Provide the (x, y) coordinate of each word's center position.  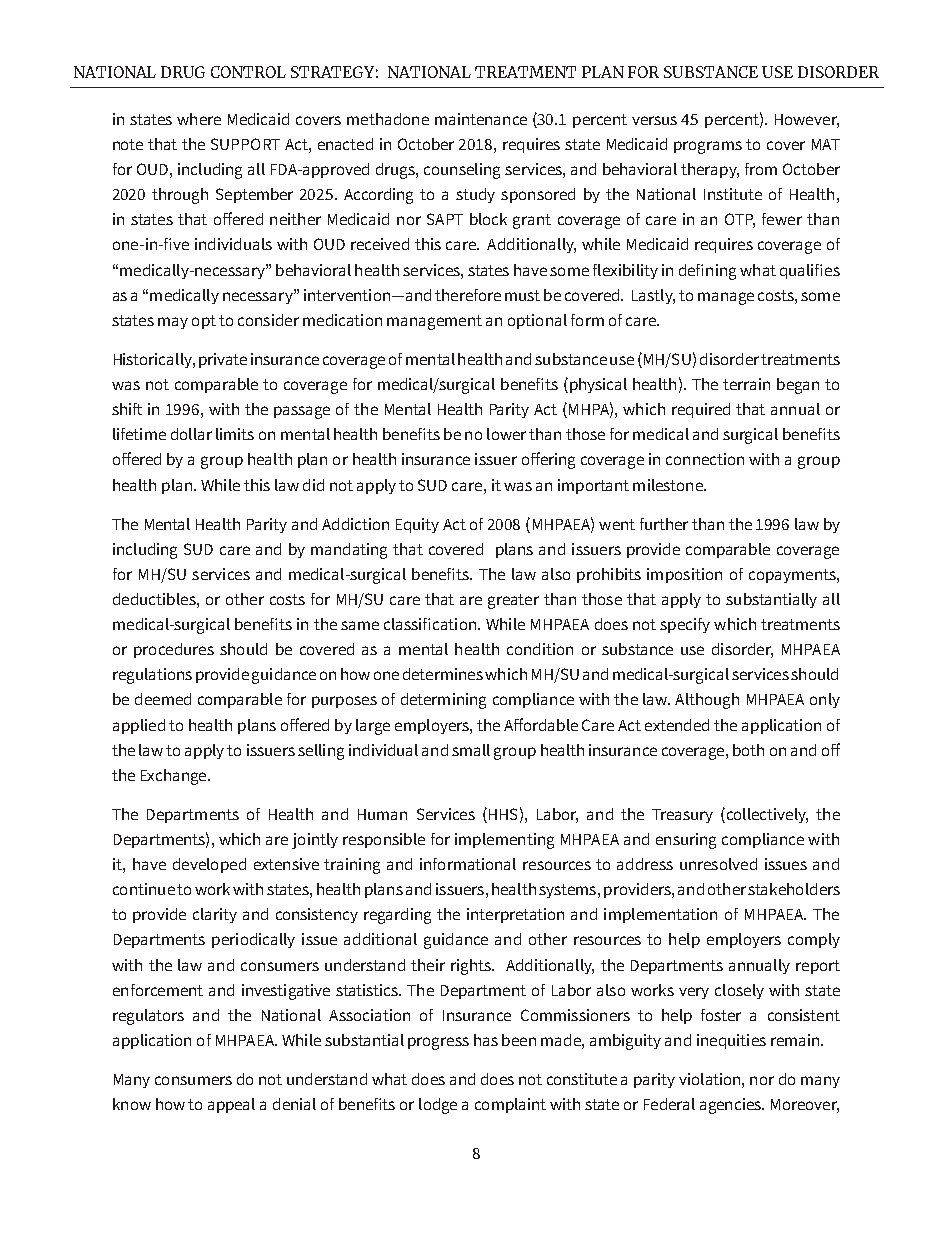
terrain (746, 384)
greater (513, 601)
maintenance (481, 119)
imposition (684, 575)
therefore (468, 295)
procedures (174, 650)
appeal (231, 1105)
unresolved (718, 864)
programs (708, 147)
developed (209, 865)
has (486, 1040)
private (223, 360)
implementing (504, 841)
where (199, 119)
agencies (731, 1106)
